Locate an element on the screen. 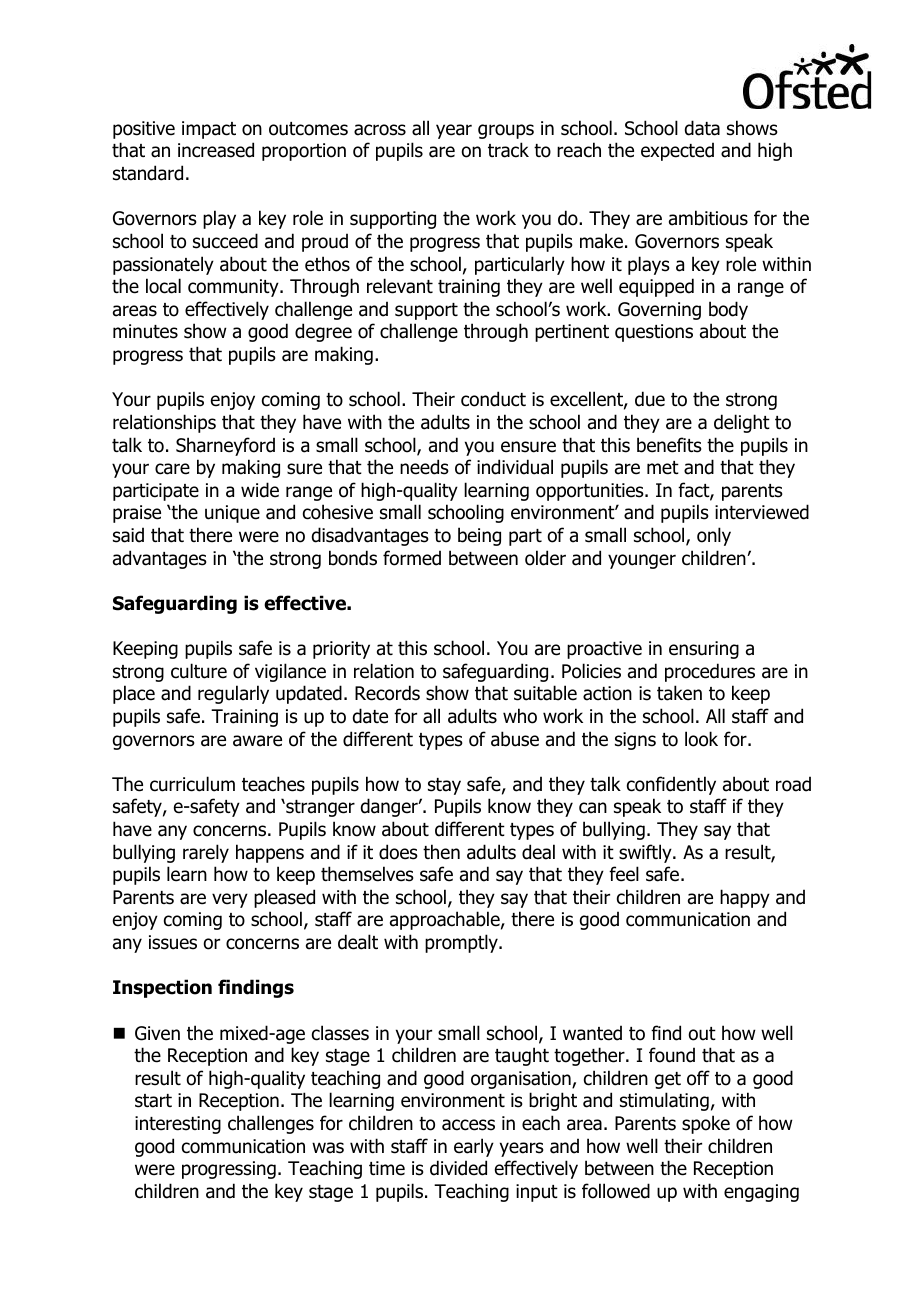  only is located at coordinates (714, 536).
